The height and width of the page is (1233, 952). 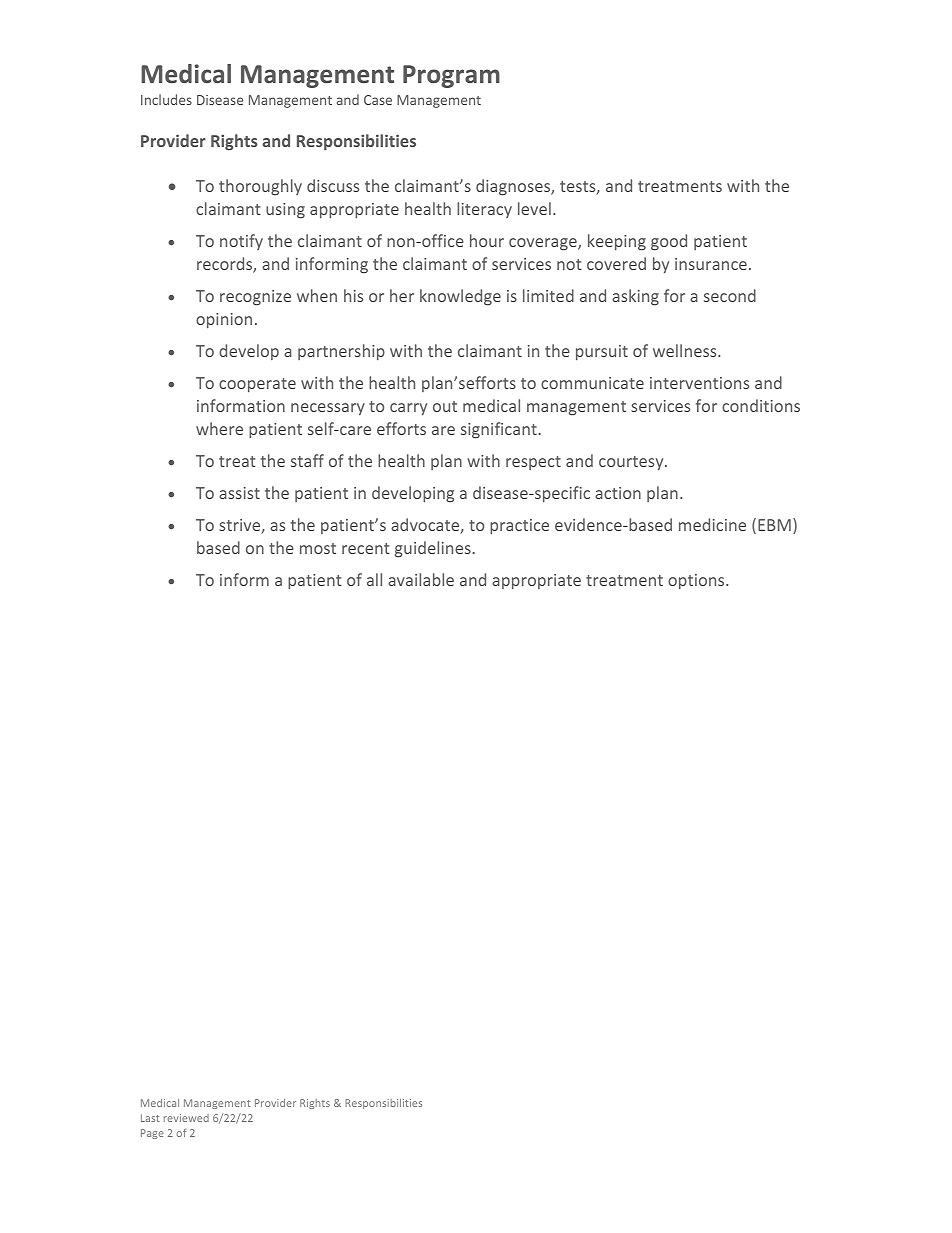 What do you see at coordinates (669, 242) in the page?
I see `good` at bounding box center [669, 242].
